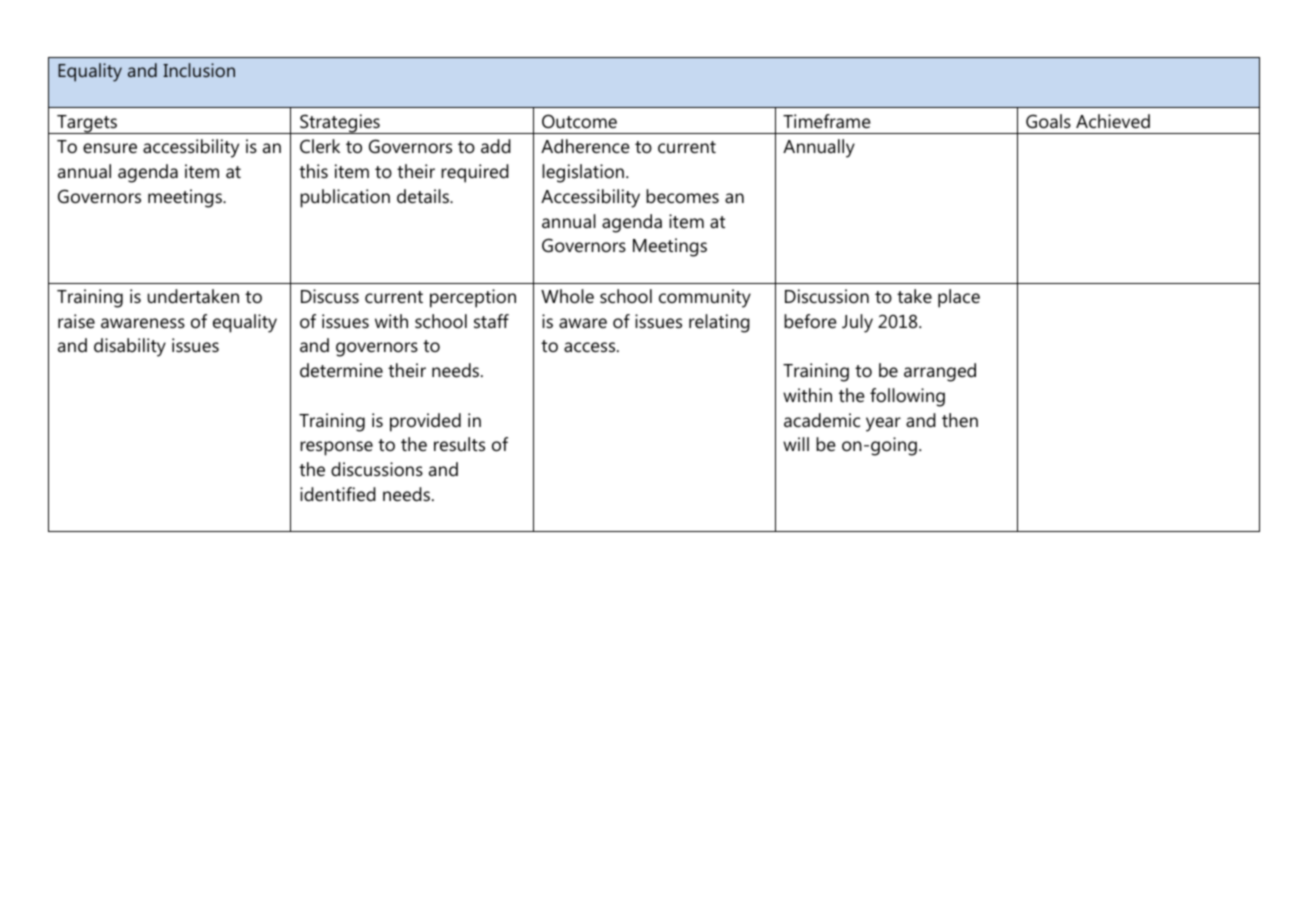 The width and height of the document is (1308, 924). Describe the element at coordinates (425, 422) in the document. I see `provided` at that location.
